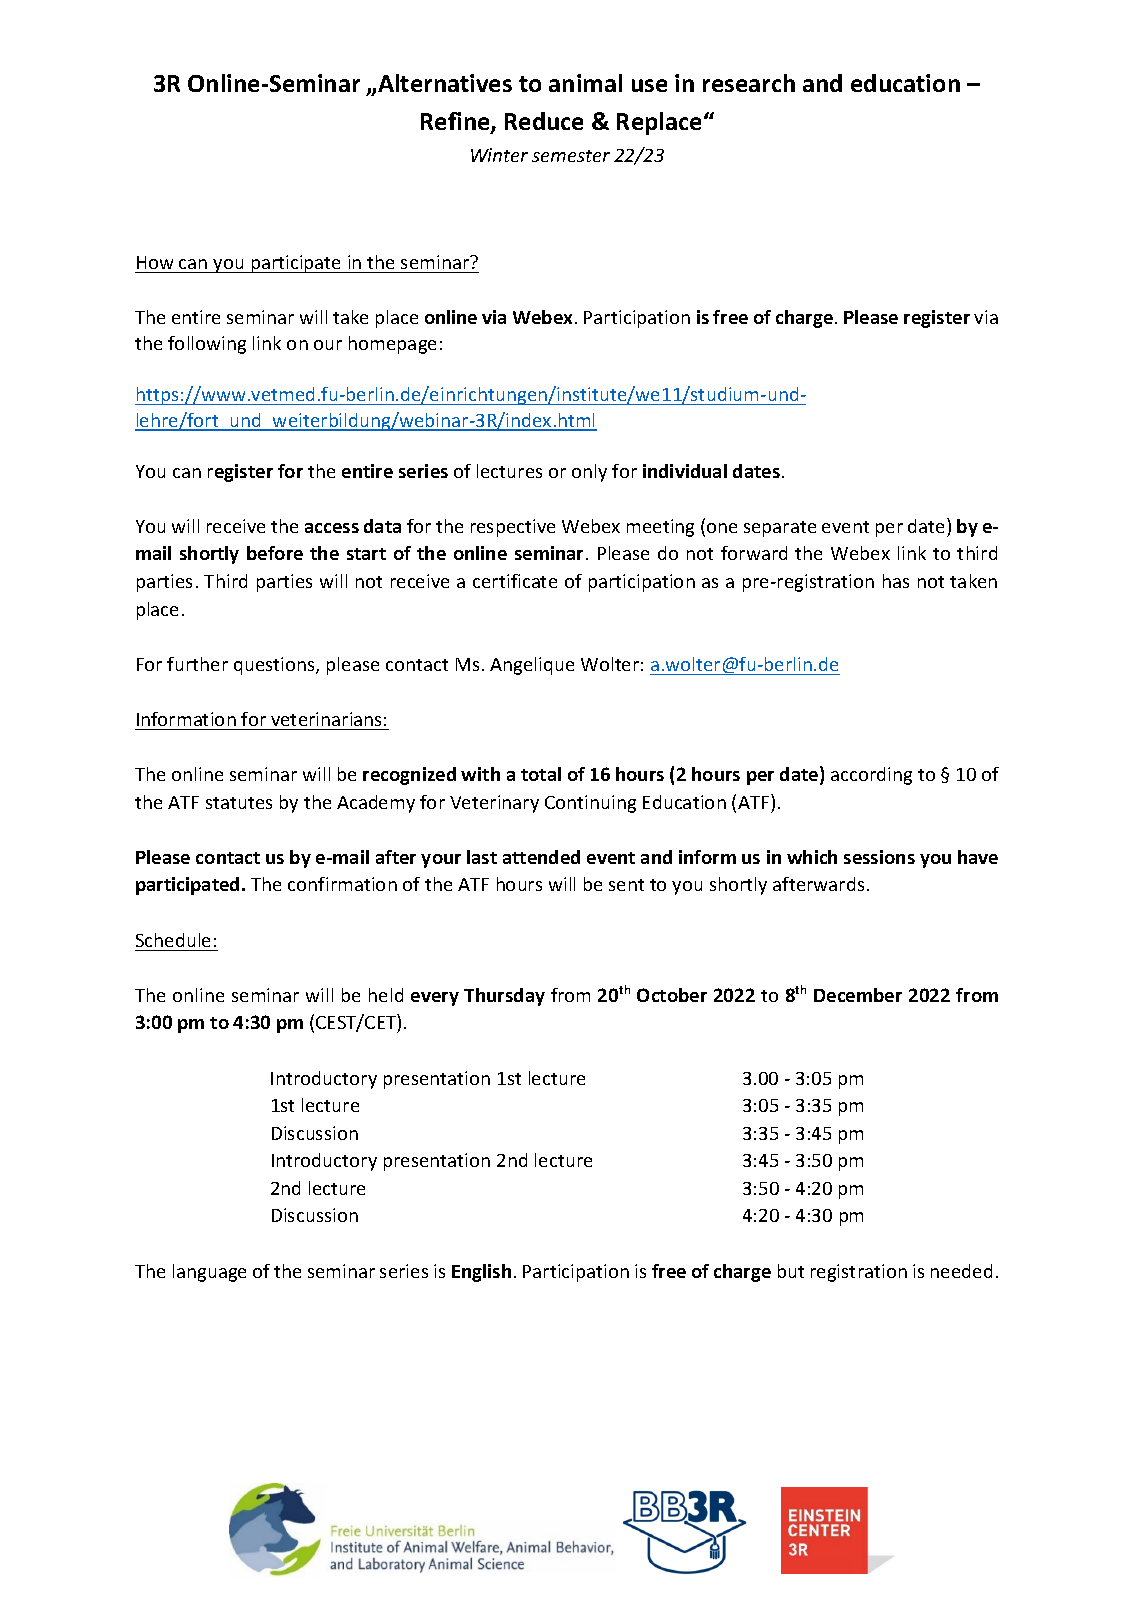  What do you see at coordinates (173, 940) in the image?
I see `Schedule` at bounding box center [173, 940].
